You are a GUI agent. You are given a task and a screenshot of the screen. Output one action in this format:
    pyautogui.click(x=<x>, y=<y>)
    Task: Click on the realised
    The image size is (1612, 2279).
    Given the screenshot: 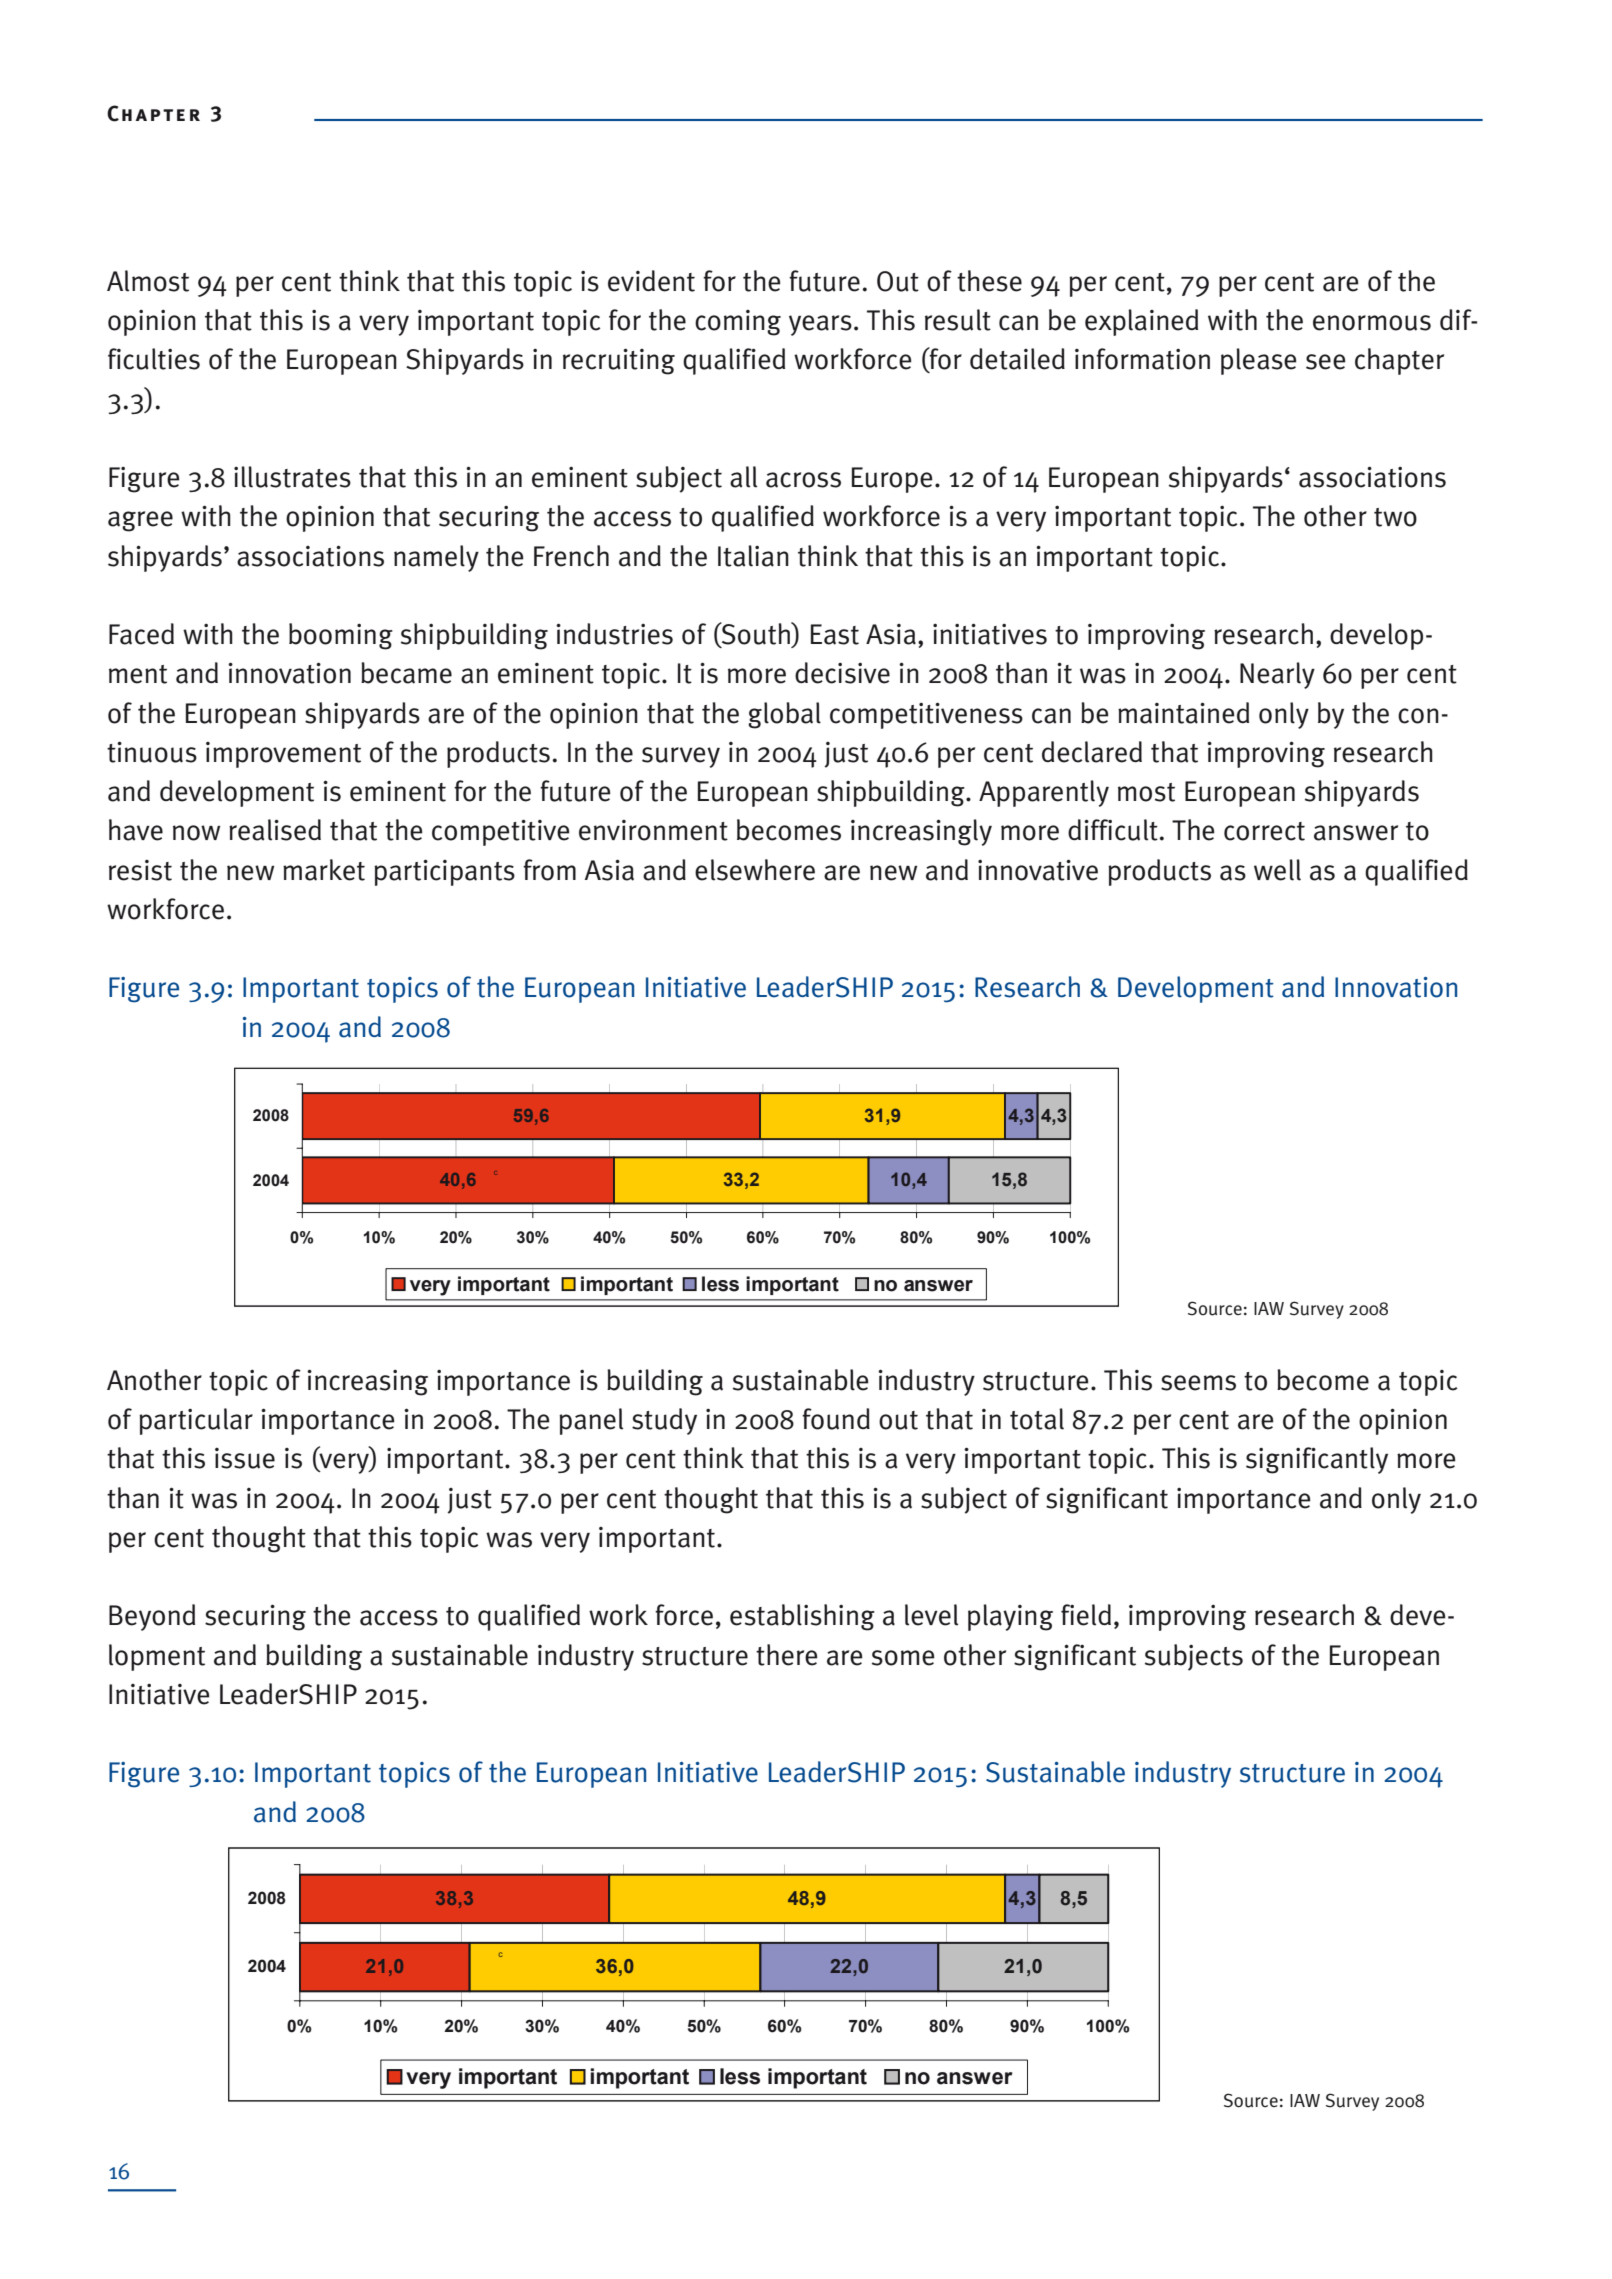 What is the action you would take?
    pyautogui.click(x=275, y=830)
